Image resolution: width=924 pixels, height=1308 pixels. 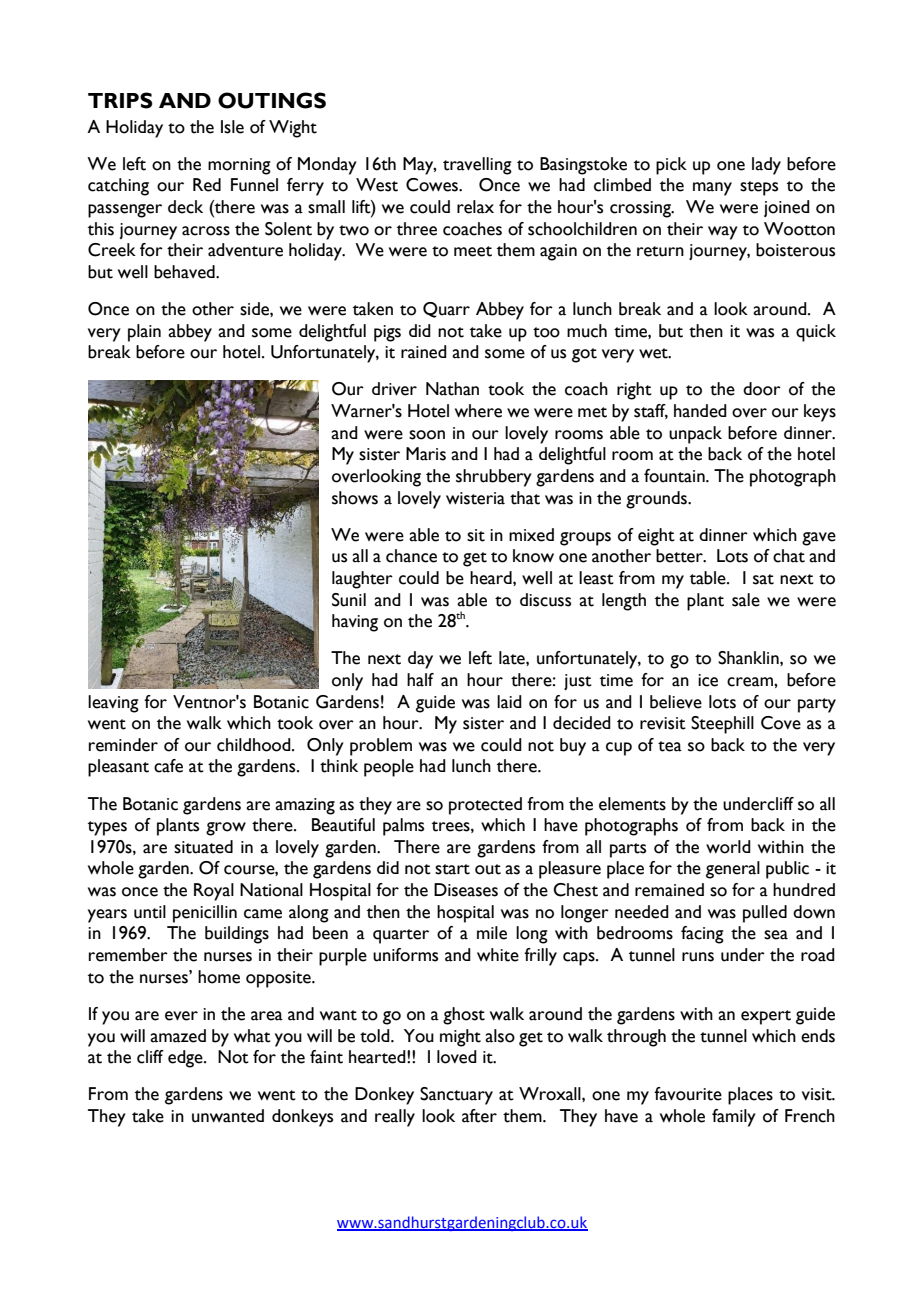 I want to click on Isle, so click(x=232, y=127).
